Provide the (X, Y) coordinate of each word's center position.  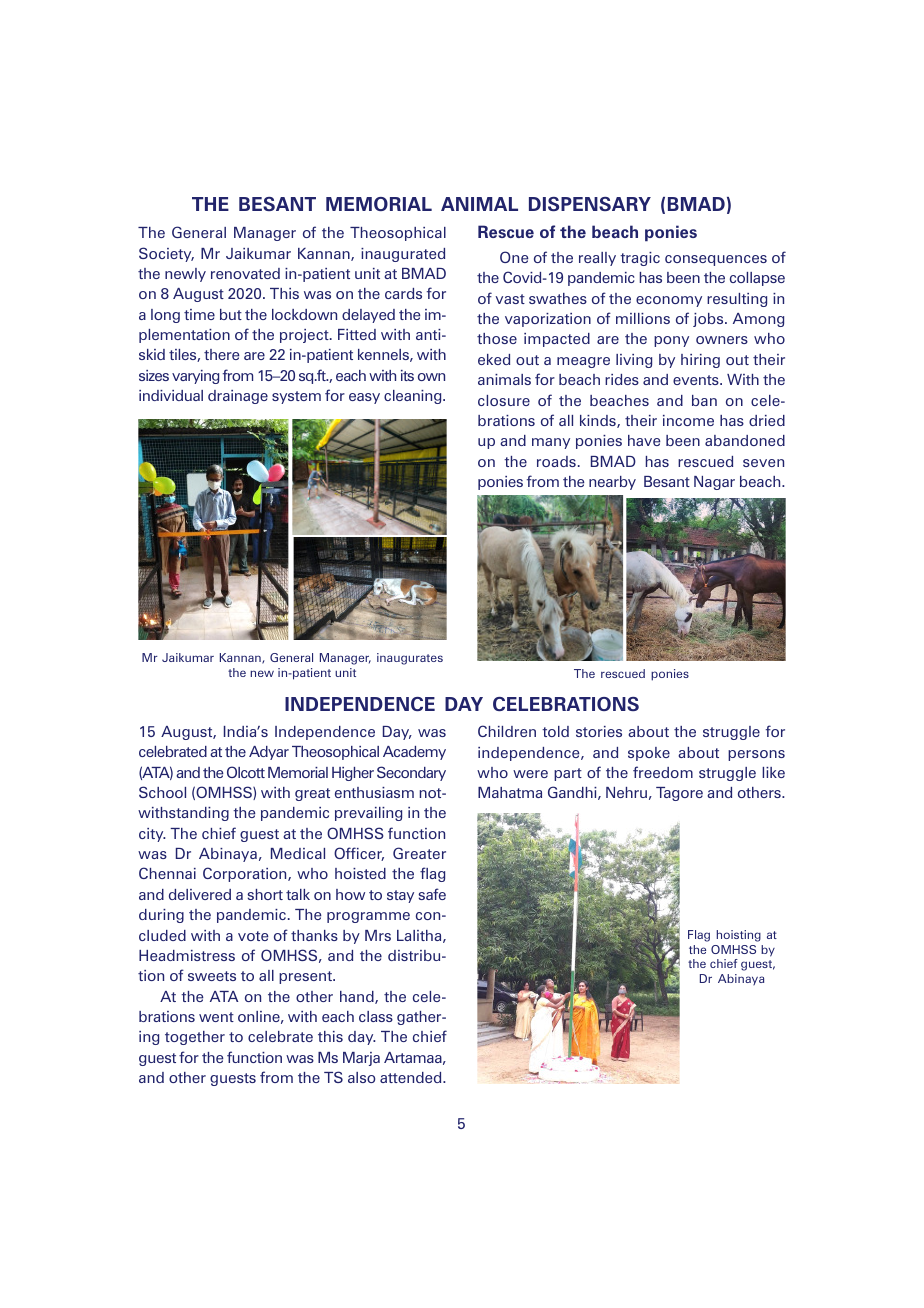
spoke (649, 754)
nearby (612, 483)
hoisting (738, 936)
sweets (212, 976)
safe (432, 894)
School (162, 792)
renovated (245, 273)
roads (556, 461)
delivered (200, 894)
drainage (238, 397)
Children (507, 731)
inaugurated (403, 255)
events (697, 380)
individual (171, 395)
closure (504, 400)
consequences (716, 260)
